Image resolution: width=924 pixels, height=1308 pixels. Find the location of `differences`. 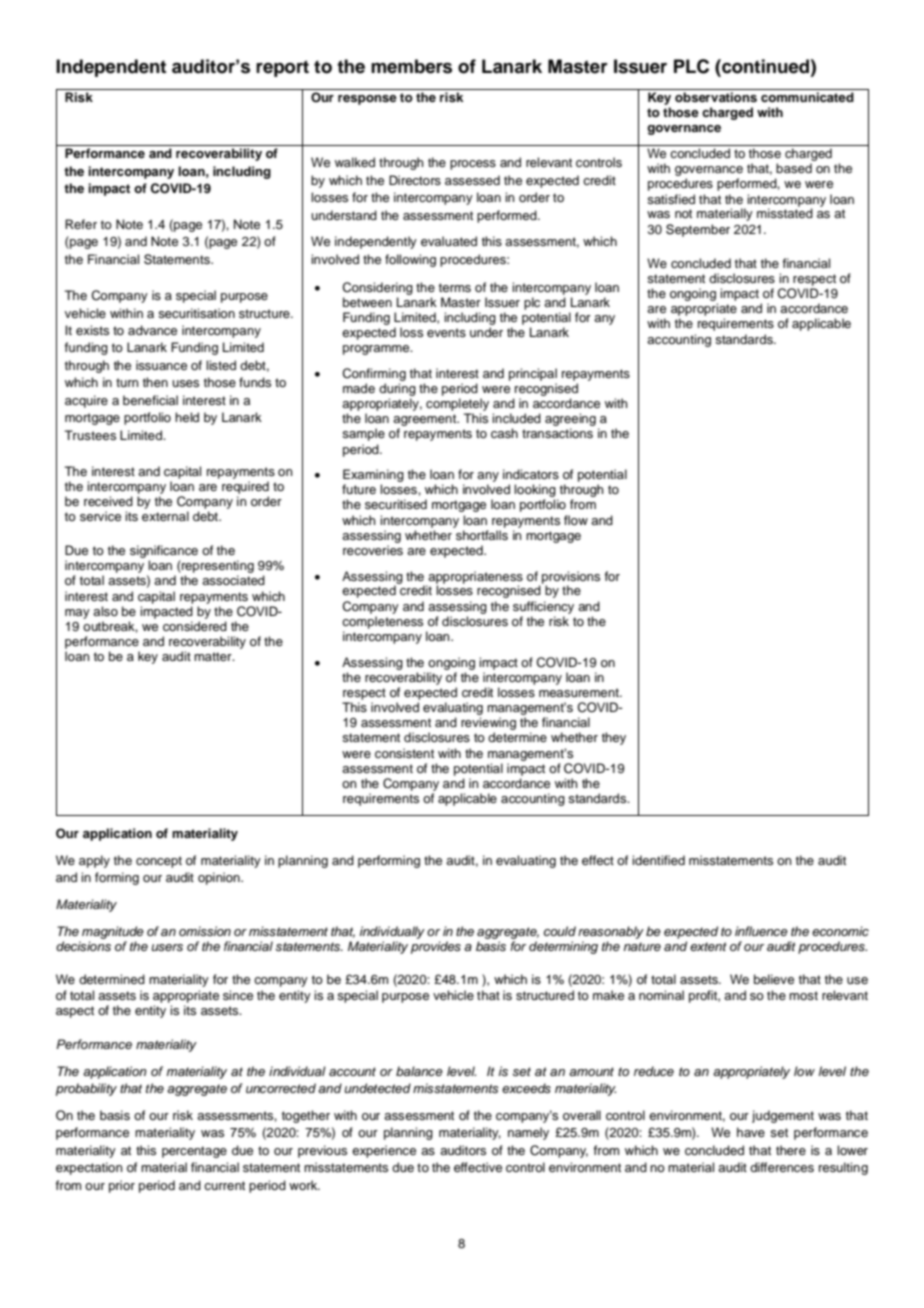

differences is located at coordinates (782, 1167).
